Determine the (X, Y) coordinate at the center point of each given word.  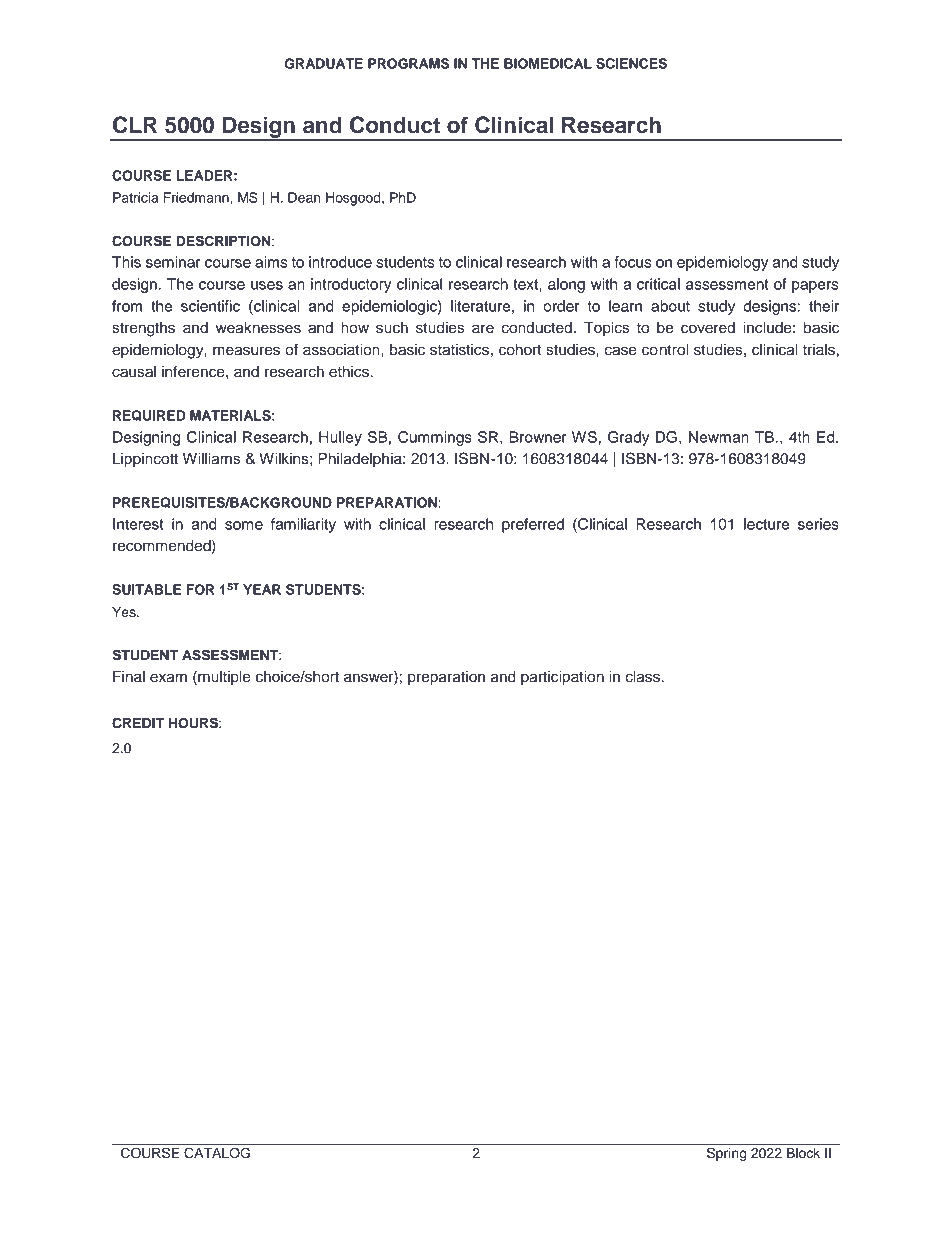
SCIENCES (631, 63)
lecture (766, 524)
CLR (135, 125)
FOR (200, 589)
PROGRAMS (408, 63)
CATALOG (217, 1153)
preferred (533, 525)
